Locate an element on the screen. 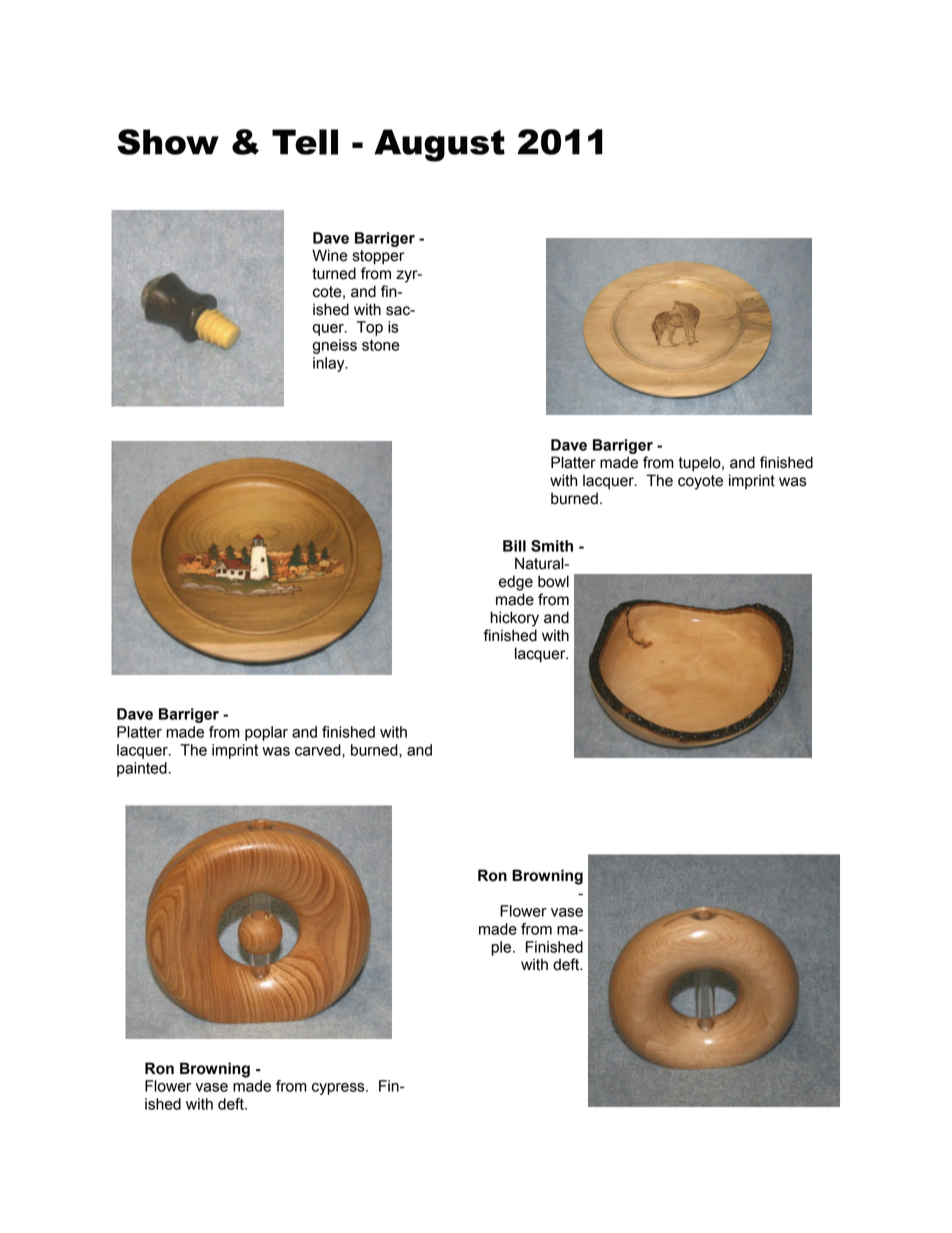 The width and height of the screenshot is (952, 1233). Tell is located at coordinates (305, 142).
